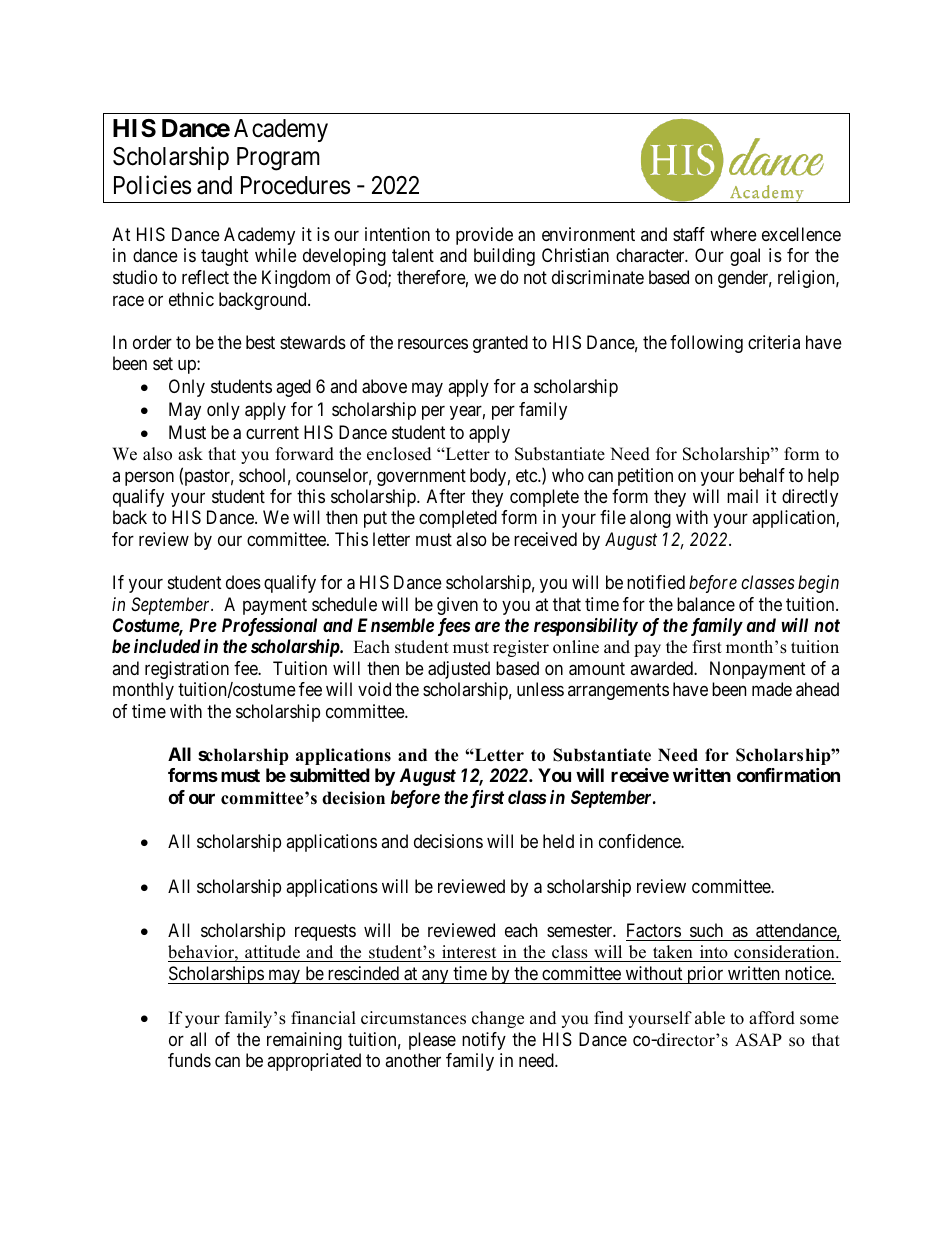 Image resolution: width=952 pixels, height=1233 pixels. Describe the element at coordinates (152, 185) in the page. I see `Policies` at that location.
